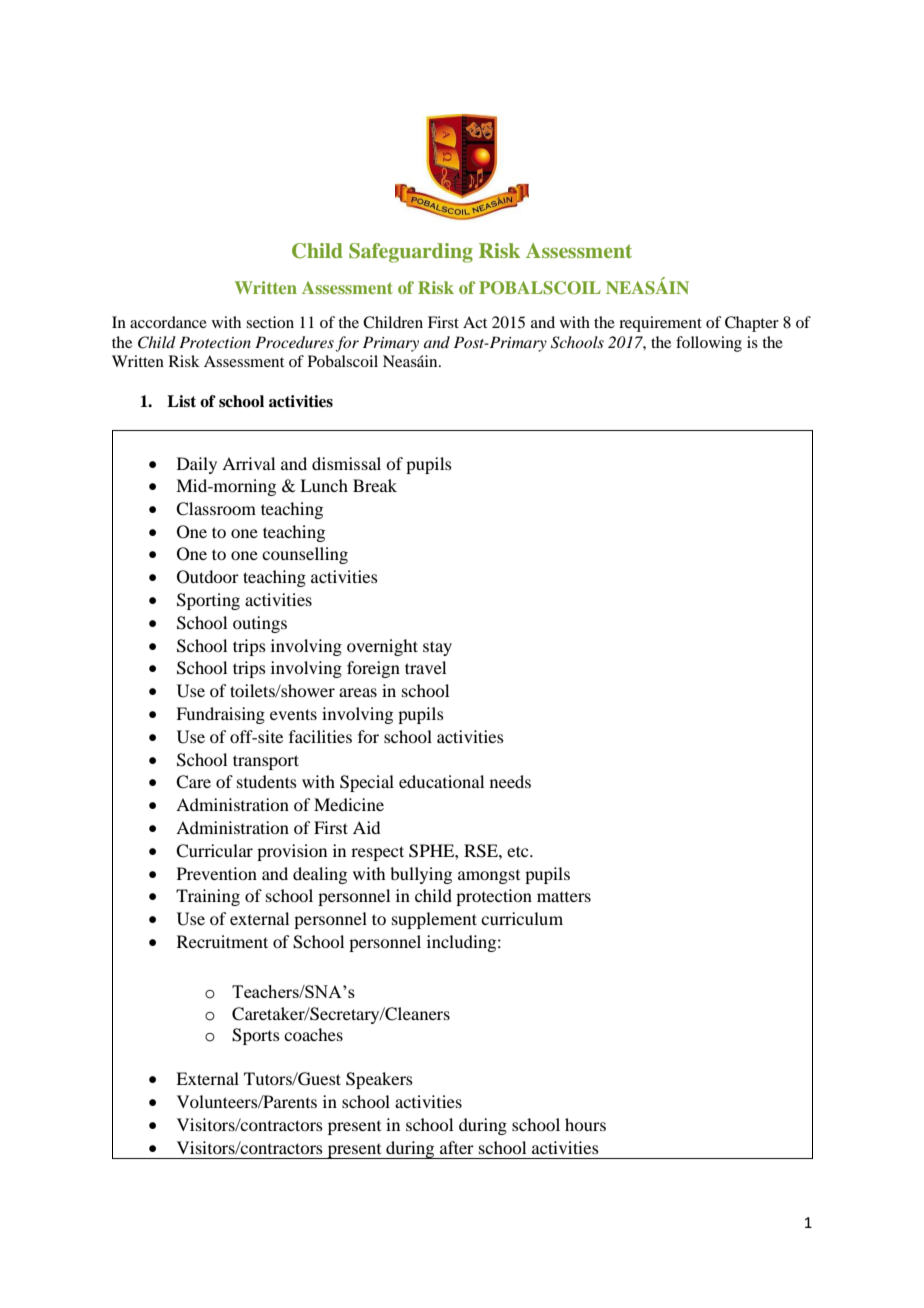 The image size is (924, 1308). I want to click on after, so click(457, 1147).
